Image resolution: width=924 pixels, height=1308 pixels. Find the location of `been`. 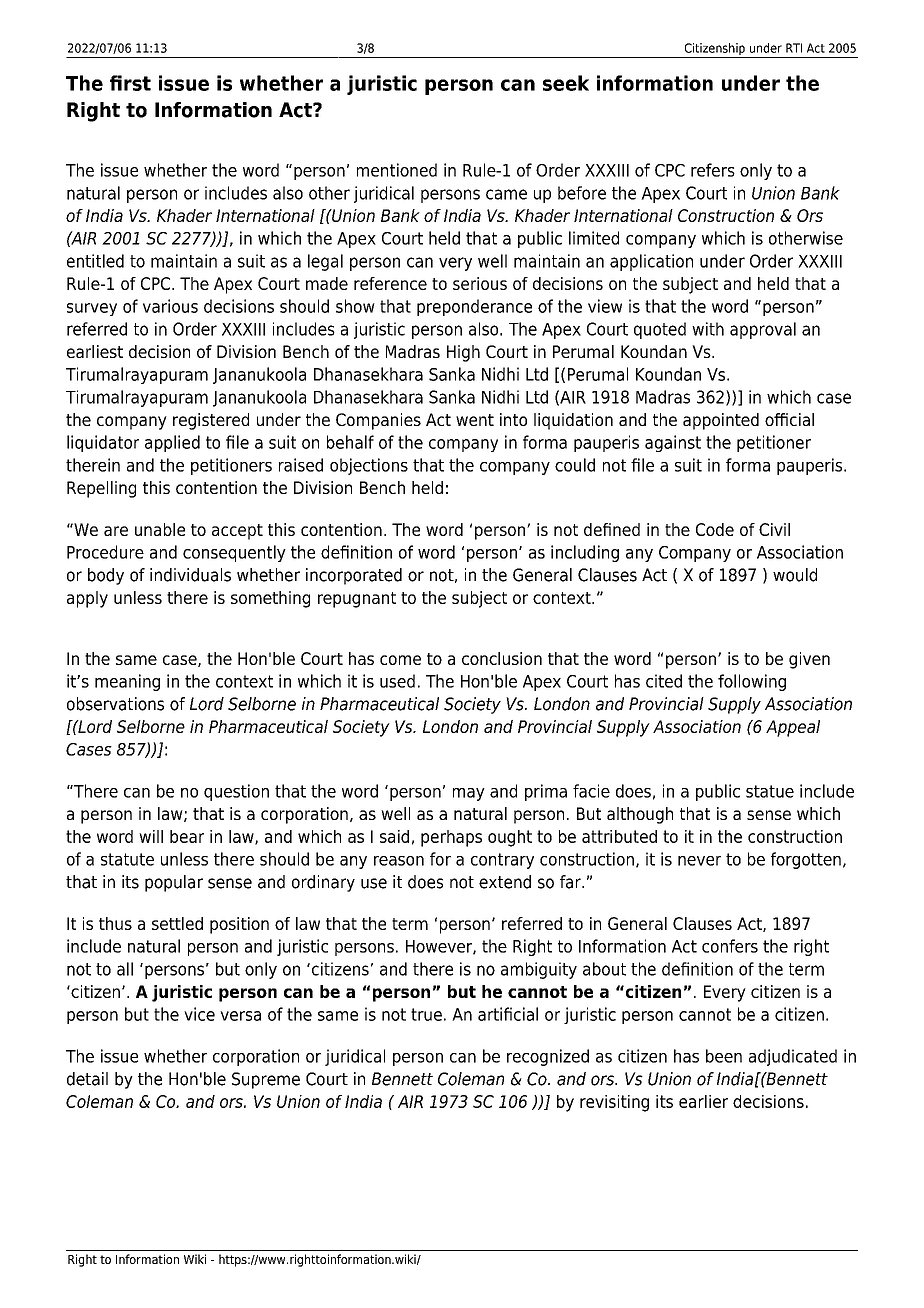

been is located at coordinates (724, 1056).
